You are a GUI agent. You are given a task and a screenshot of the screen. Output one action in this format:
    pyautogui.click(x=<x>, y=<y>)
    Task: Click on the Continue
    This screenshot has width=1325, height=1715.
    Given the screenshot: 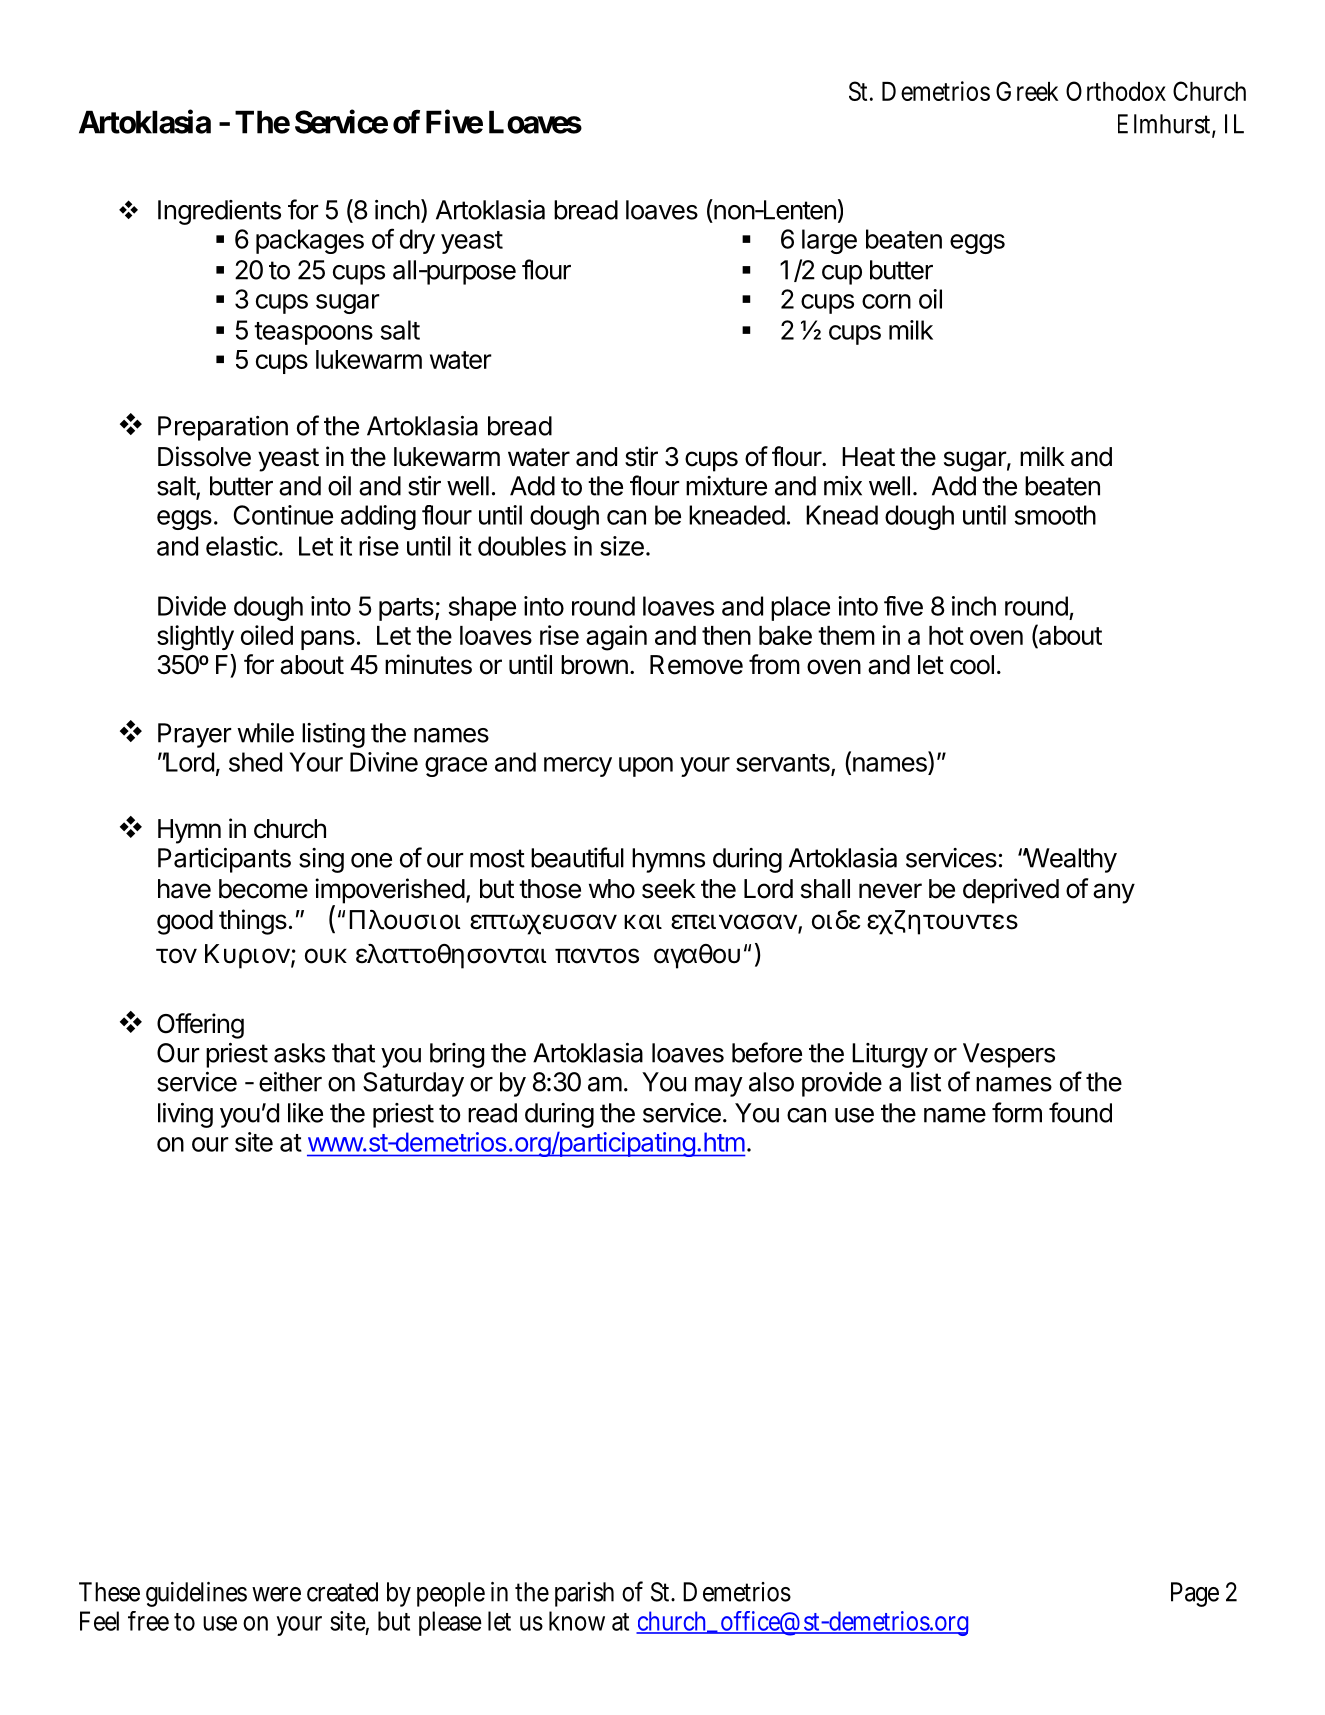 What is the action you would take?
    pyautogui.click(x=283, y=515)
